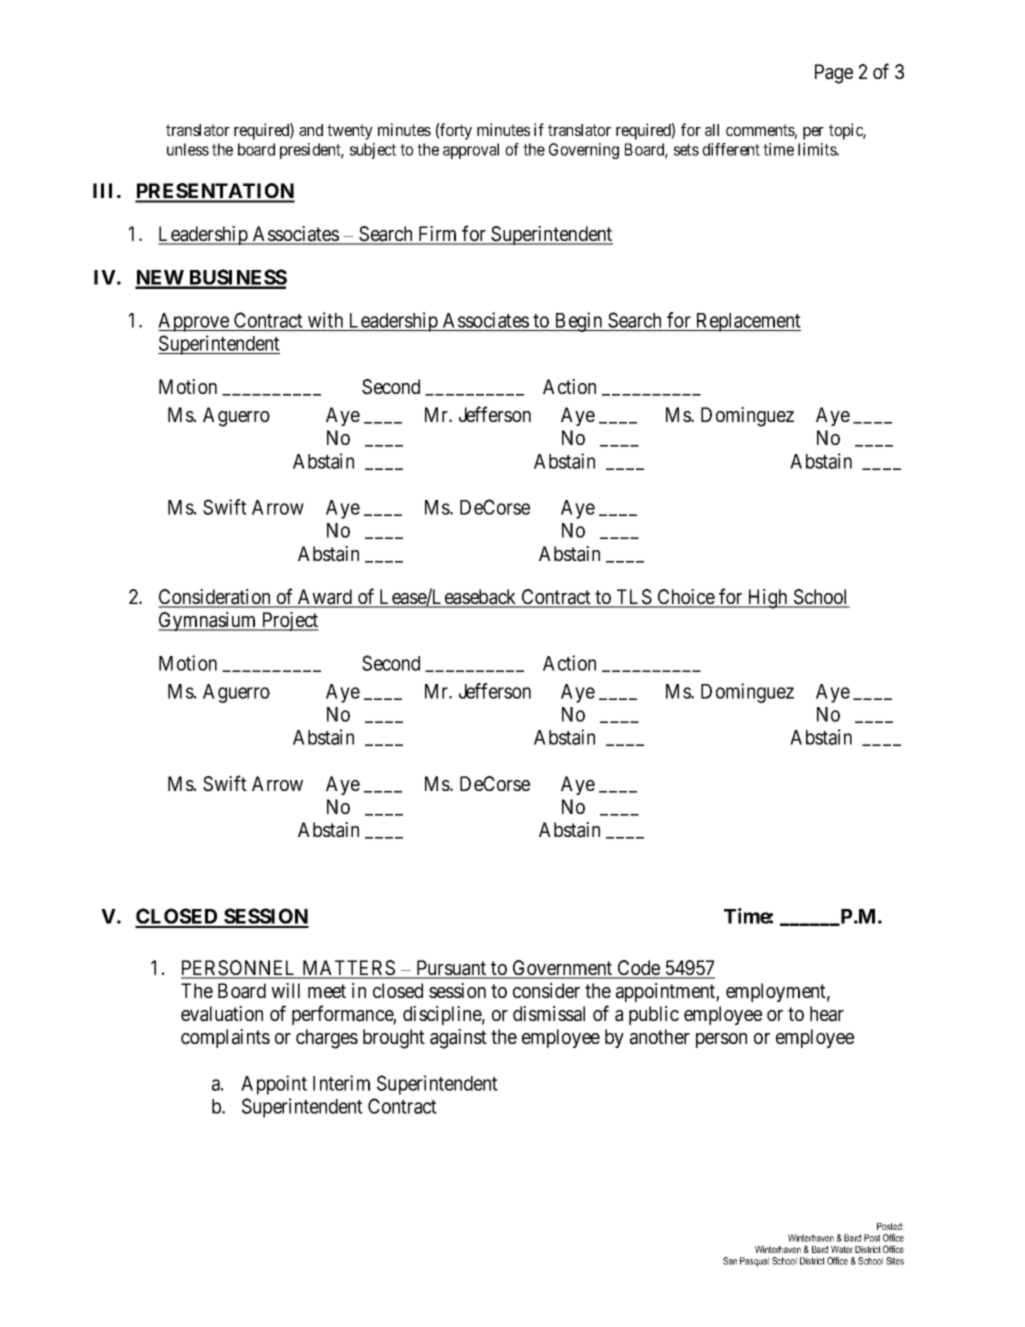 The width and height of the image is (1025, 1327). Describe the element at coordinates (325, 598) in the image. I see `Award` at that location.
